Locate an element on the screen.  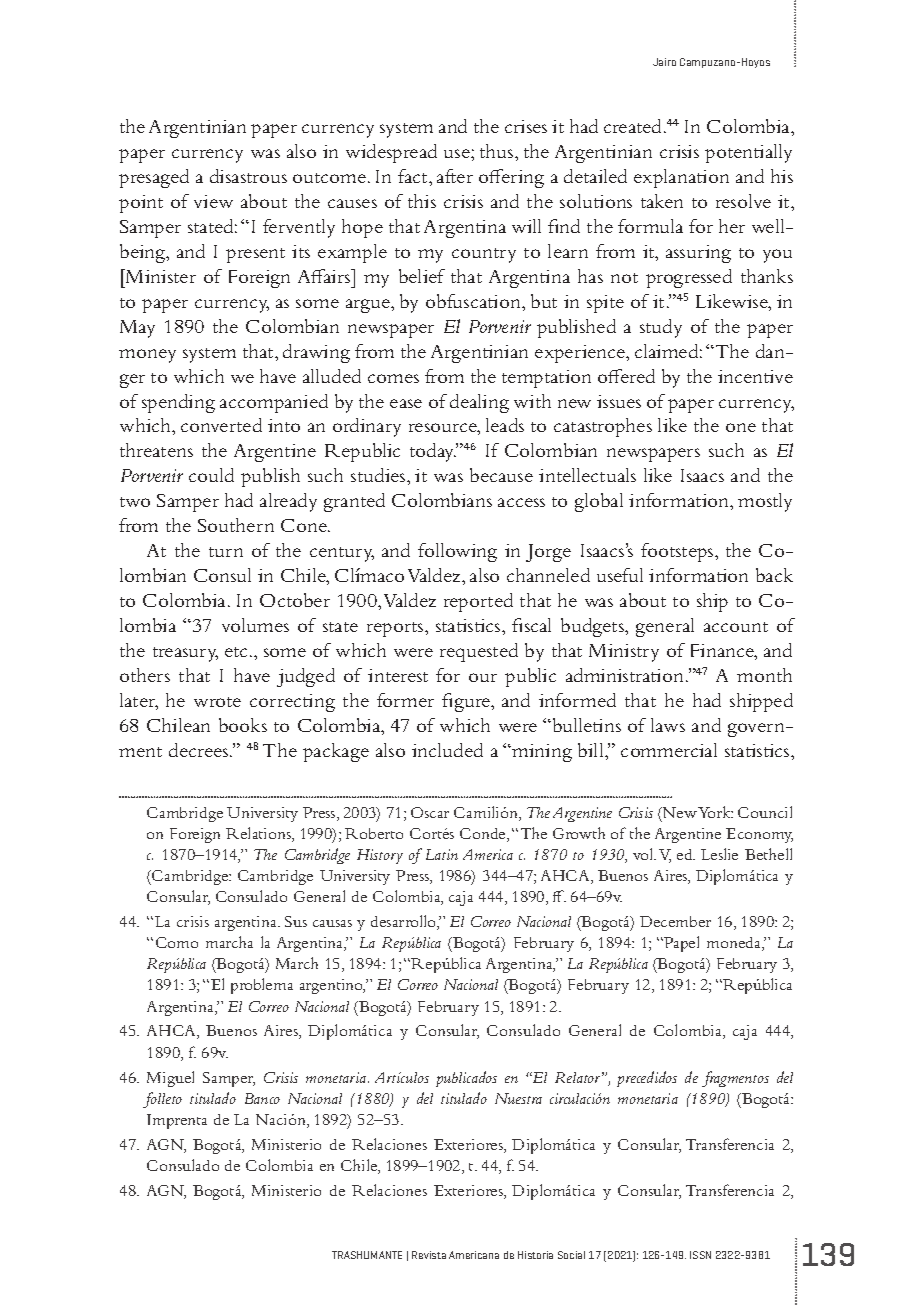
Southern is located at coordinates (236, 525).
